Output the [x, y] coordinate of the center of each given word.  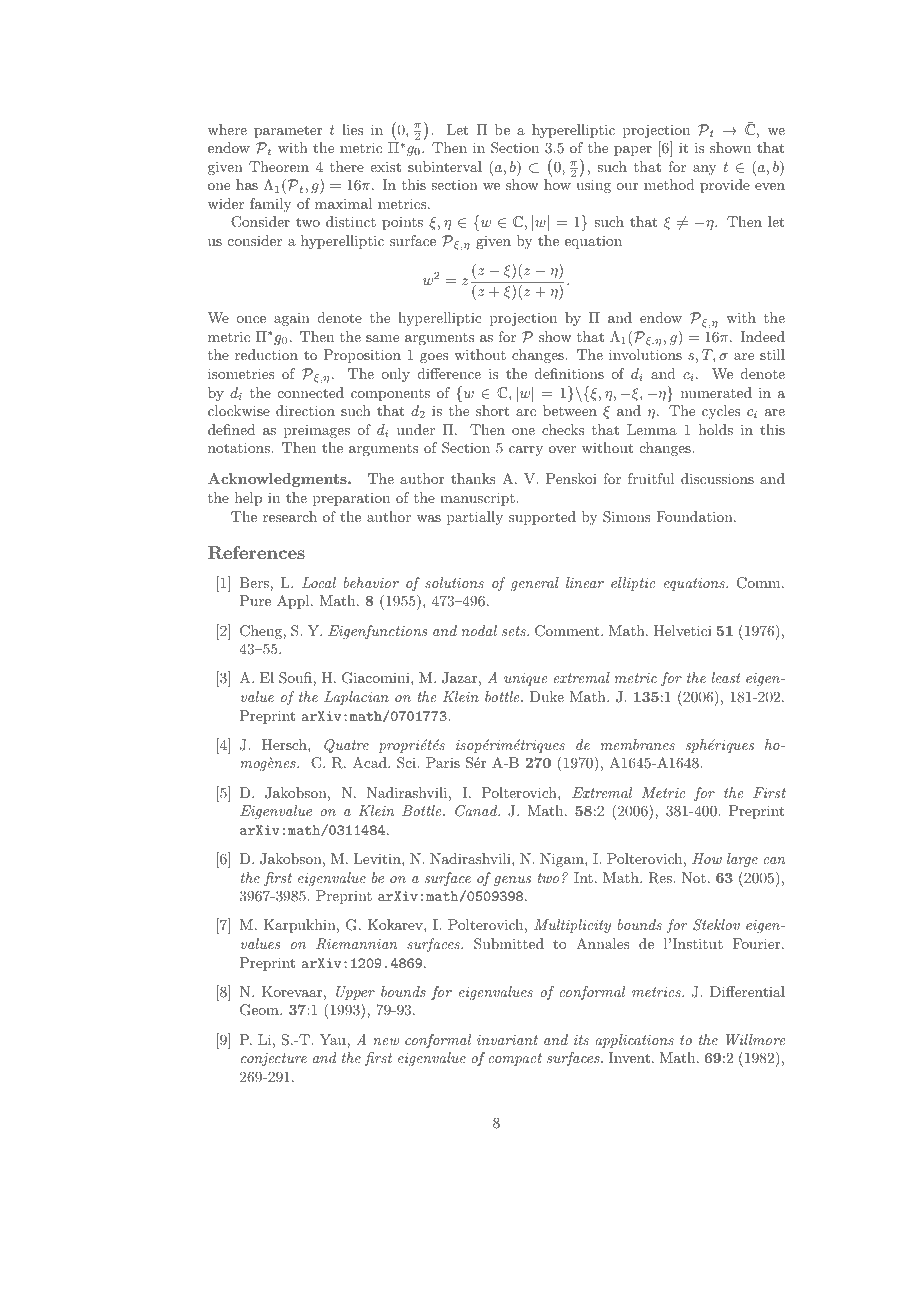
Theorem [279, 166]
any [704, 170]
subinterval [445, 166]
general [535, 584]
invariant [507, 1040]
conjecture [274, 1059]
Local [319, 582]
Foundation [695, 516]
